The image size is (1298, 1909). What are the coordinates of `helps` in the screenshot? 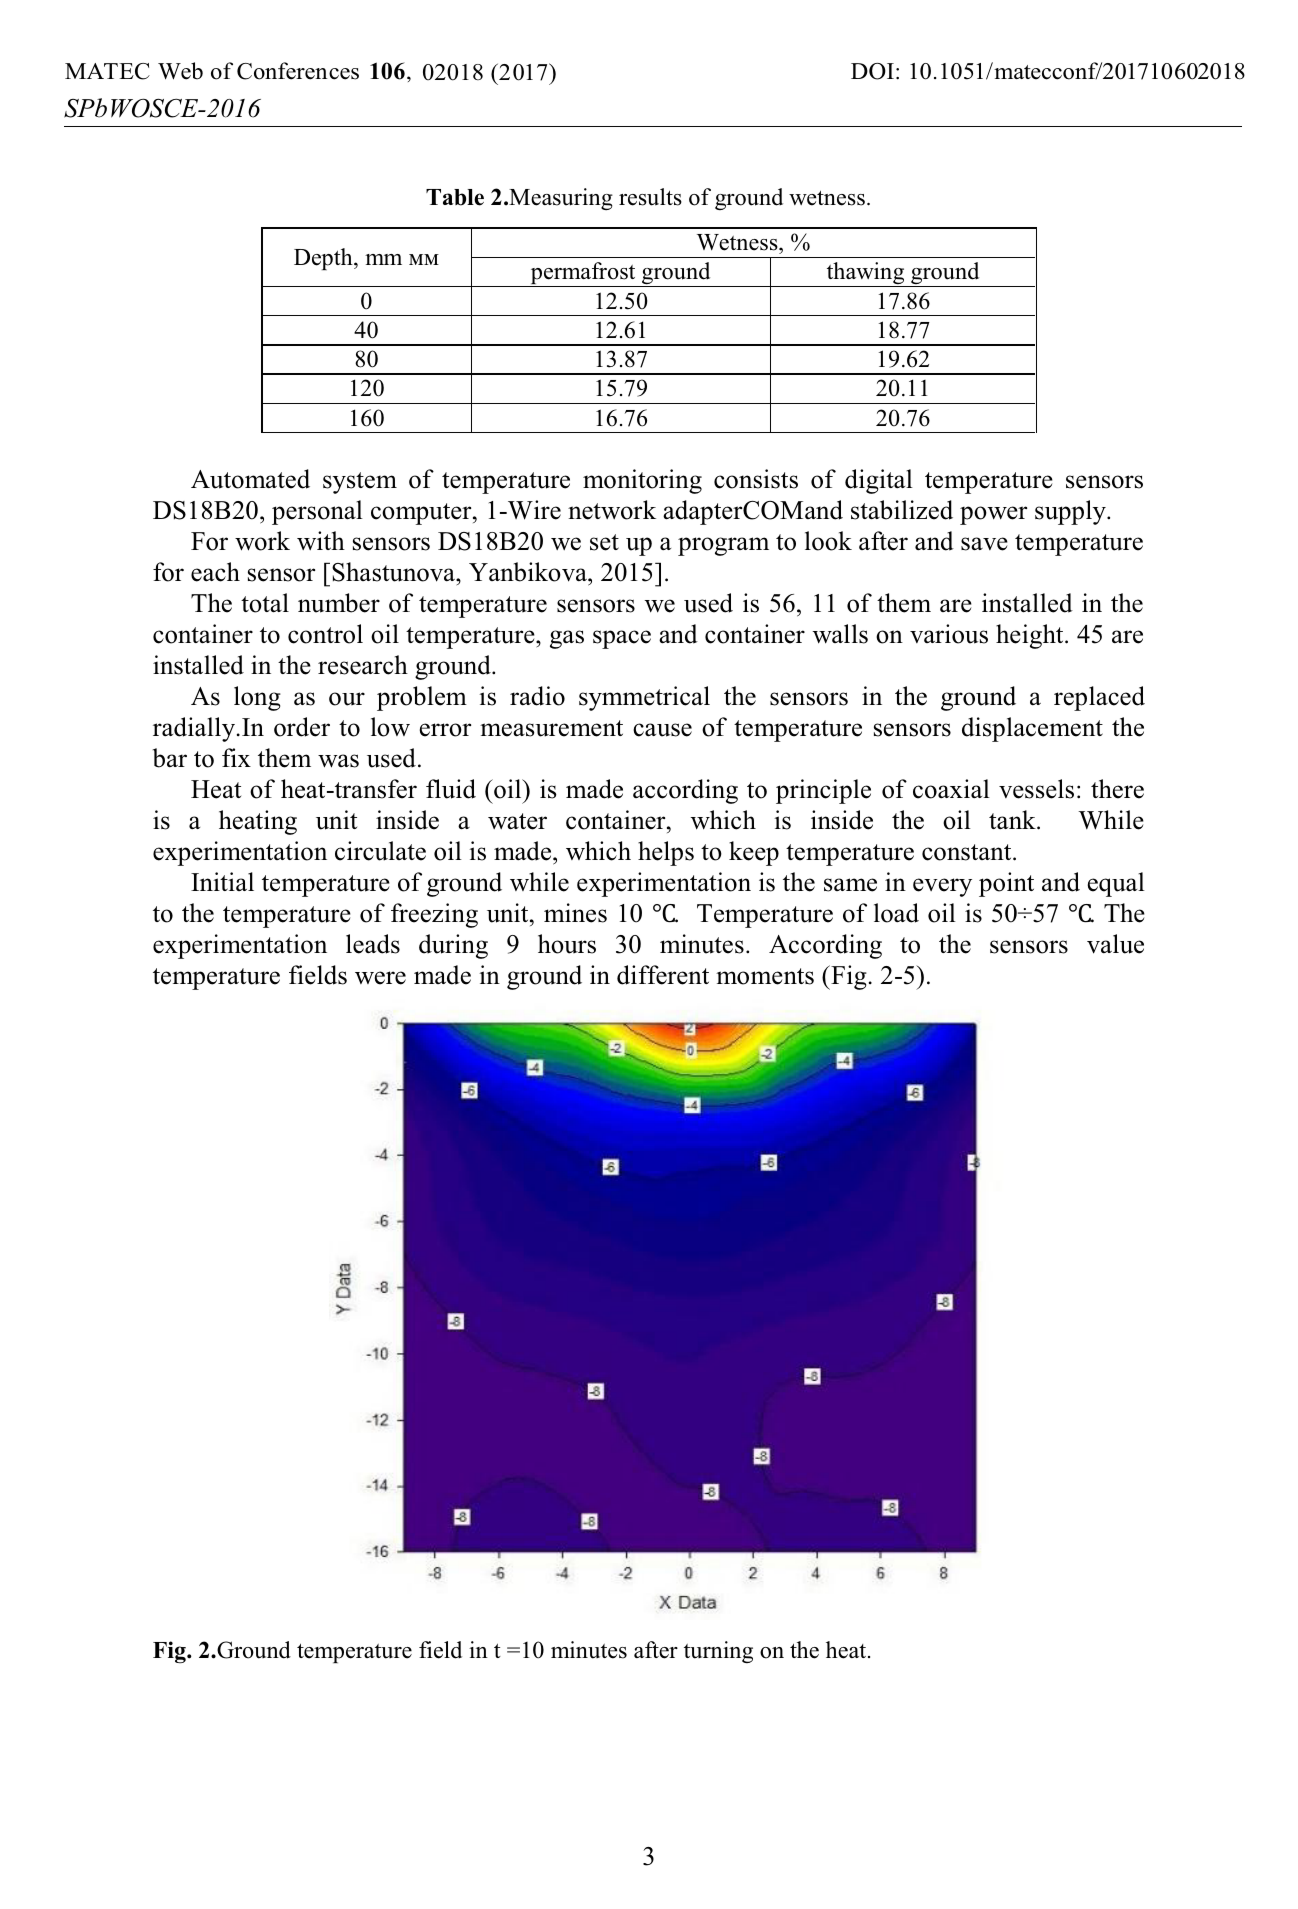 It's located at (666, 853).
